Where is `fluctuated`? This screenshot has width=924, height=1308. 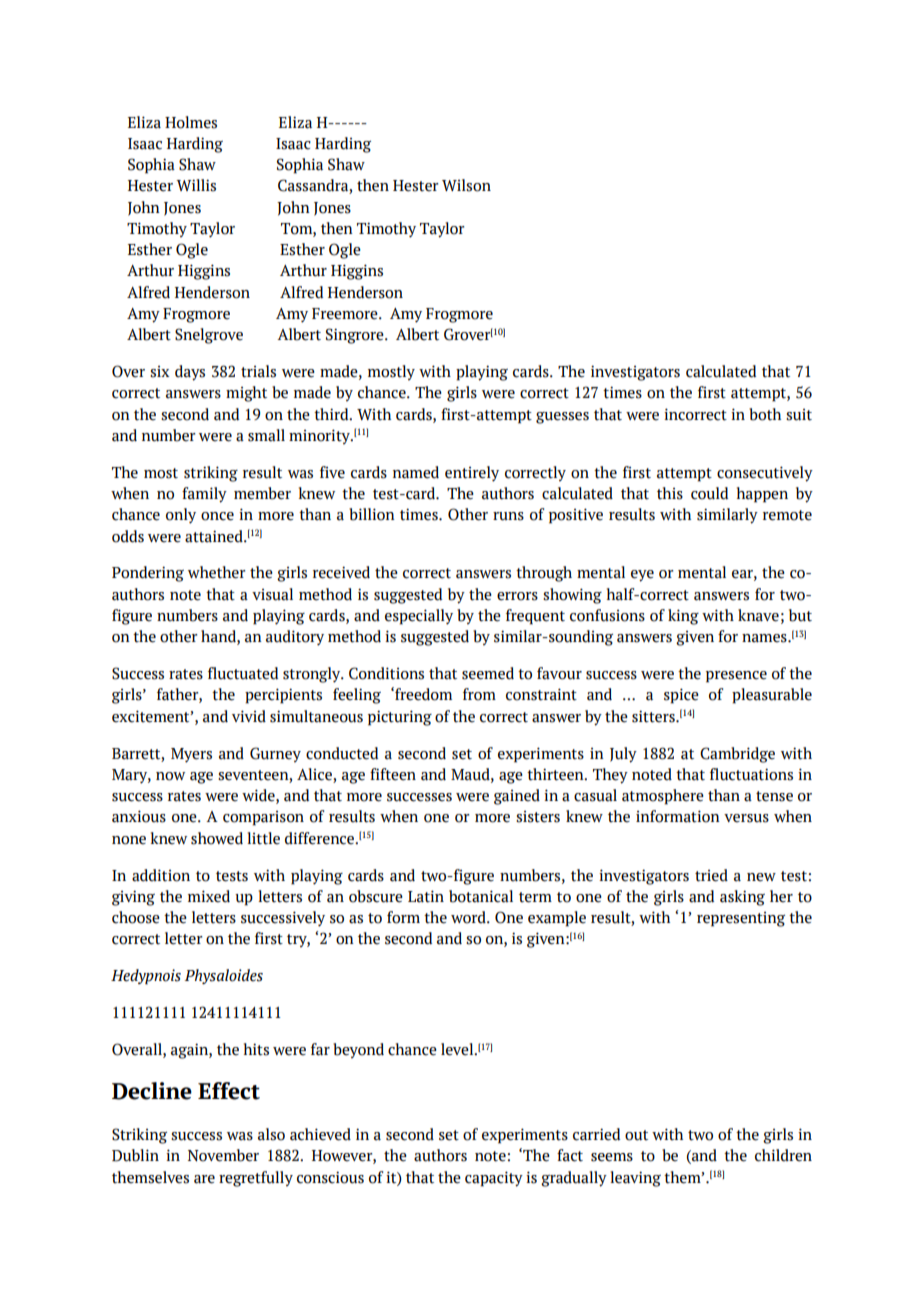 fluctuated is located at coordinates (243, 673).
